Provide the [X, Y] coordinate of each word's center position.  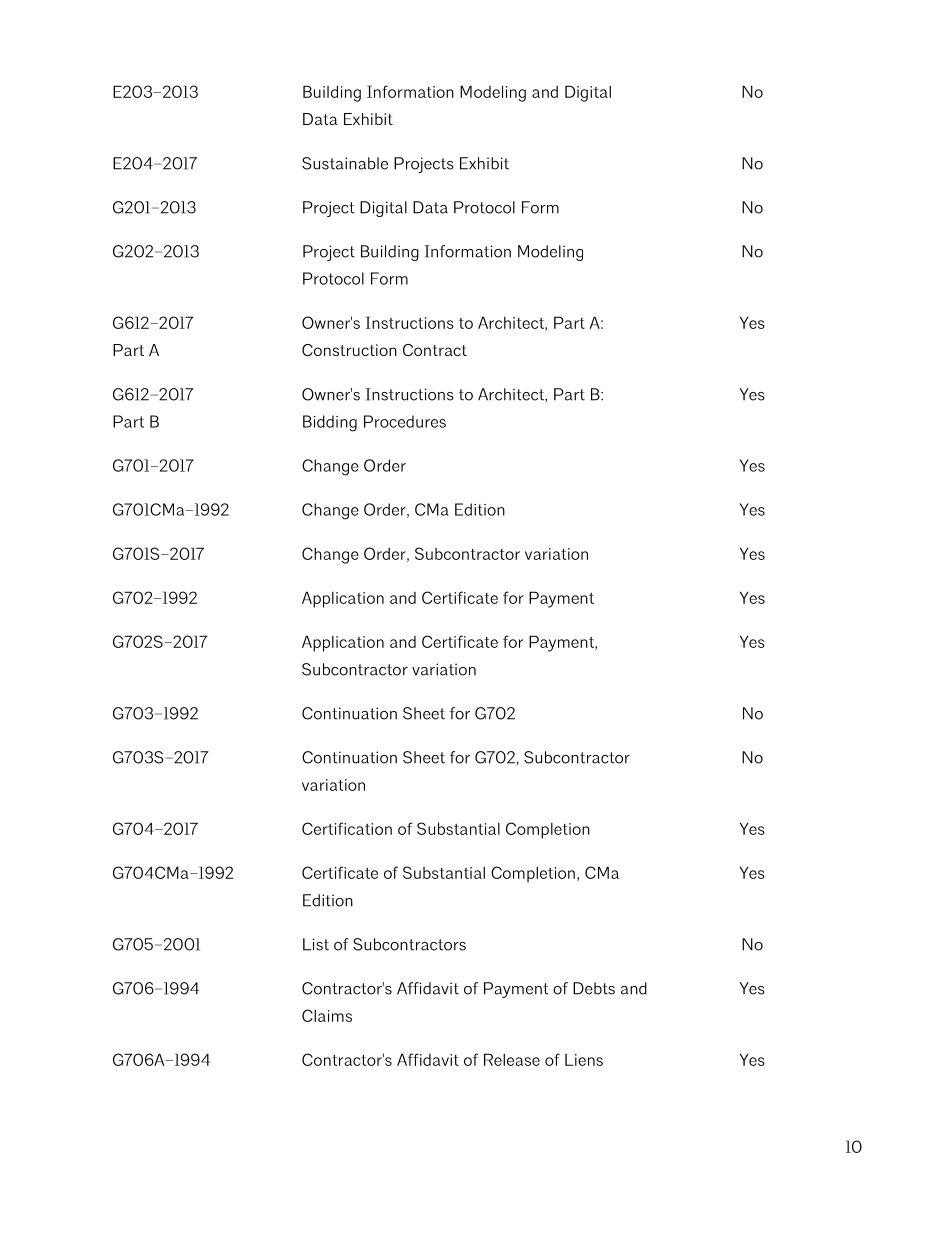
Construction [349, 350]
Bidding [330, 423]
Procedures [405, 421]
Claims [327, 1015]
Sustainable [345, 163]
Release [512, 1059]
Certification [347, 828]
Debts [594, 988]
